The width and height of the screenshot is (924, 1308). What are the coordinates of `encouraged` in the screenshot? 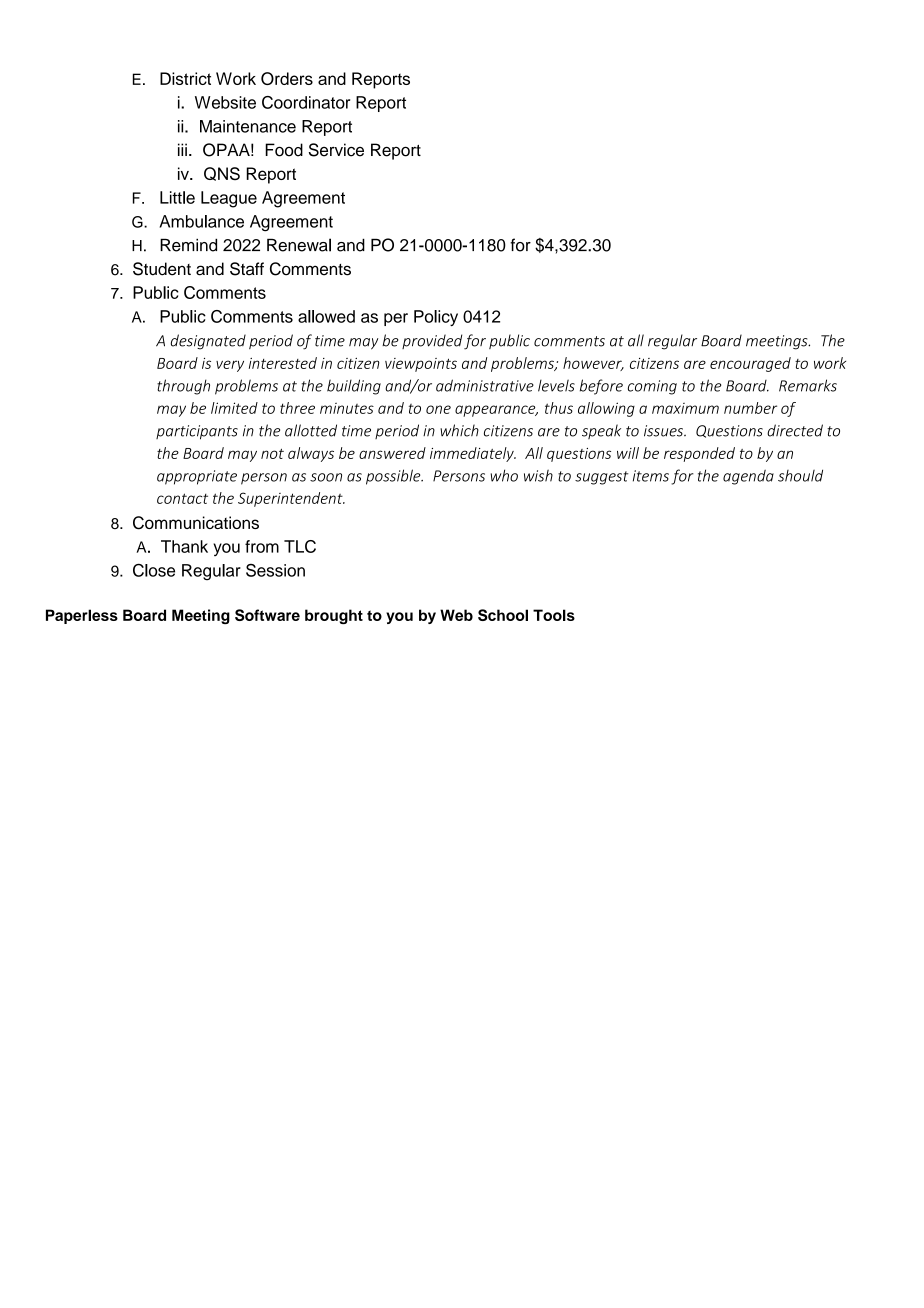 It's located at (750, 364).
